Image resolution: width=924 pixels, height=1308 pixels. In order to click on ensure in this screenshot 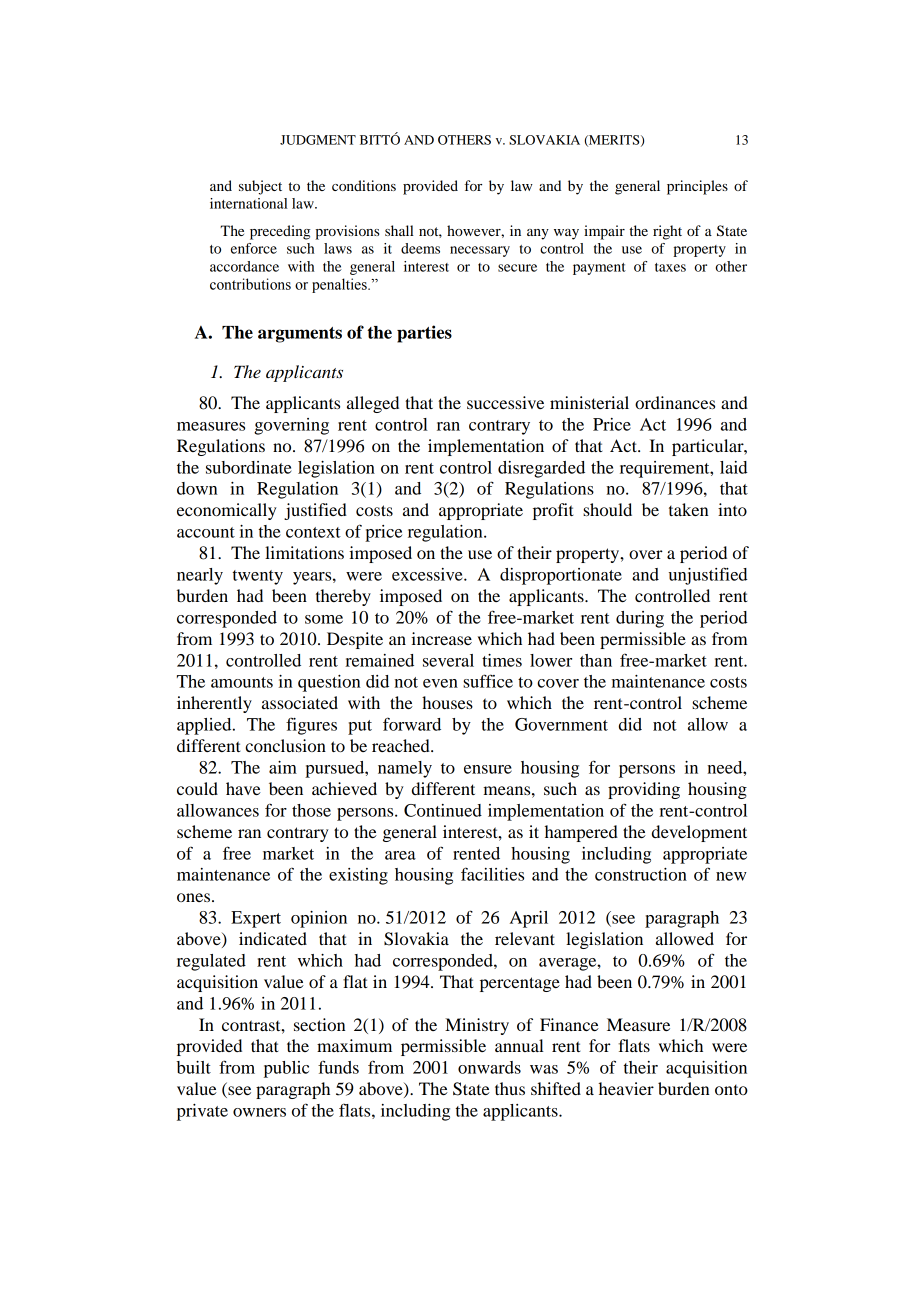, I will do `click(488, 769)`.
